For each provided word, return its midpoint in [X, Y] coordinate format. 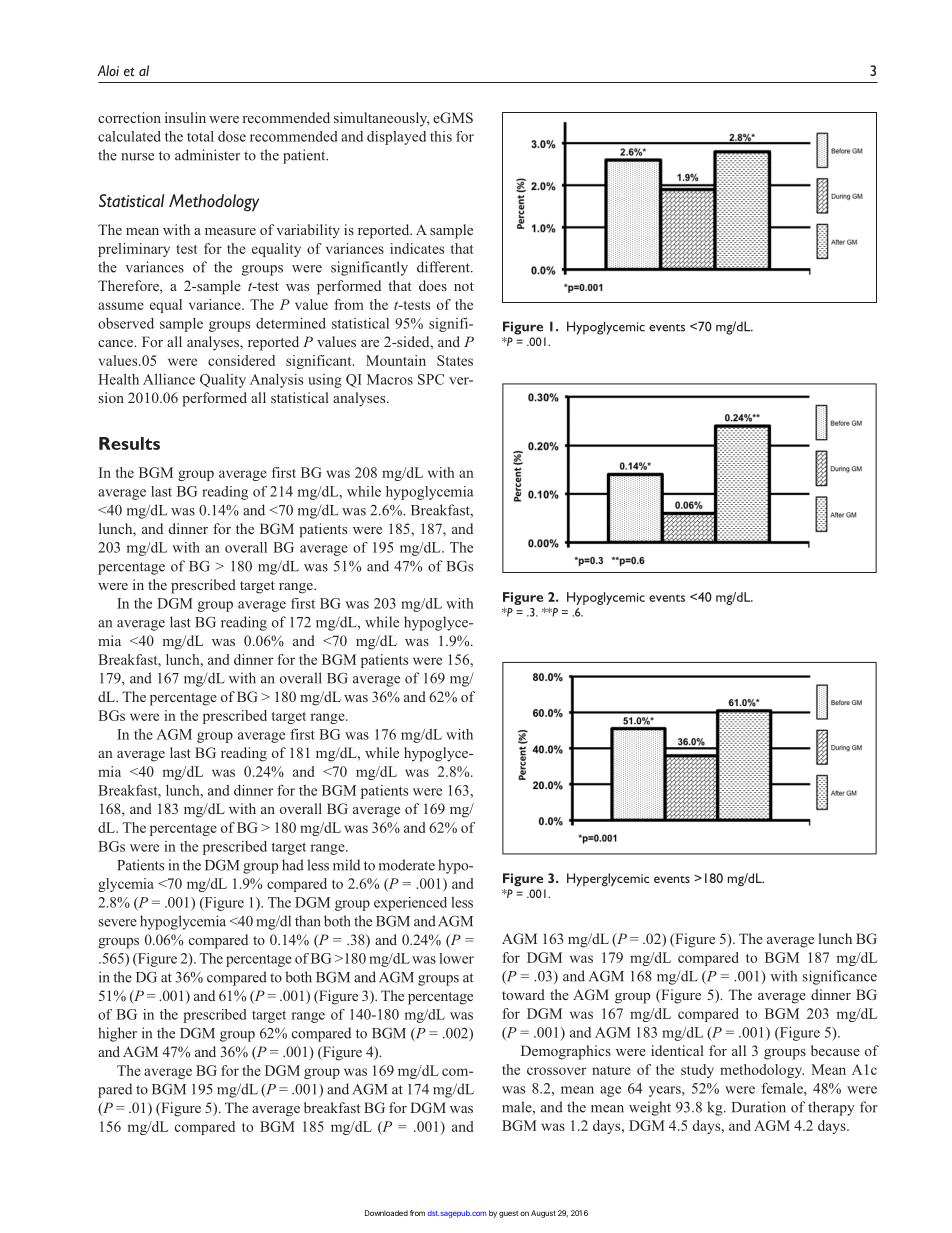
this [441, 136]
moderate [407, 865]
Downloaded [386, 1213]
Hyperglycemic [608, 879]
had [293, 865]
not [464, 286]
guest [508, 1214]
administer [207, 155]
